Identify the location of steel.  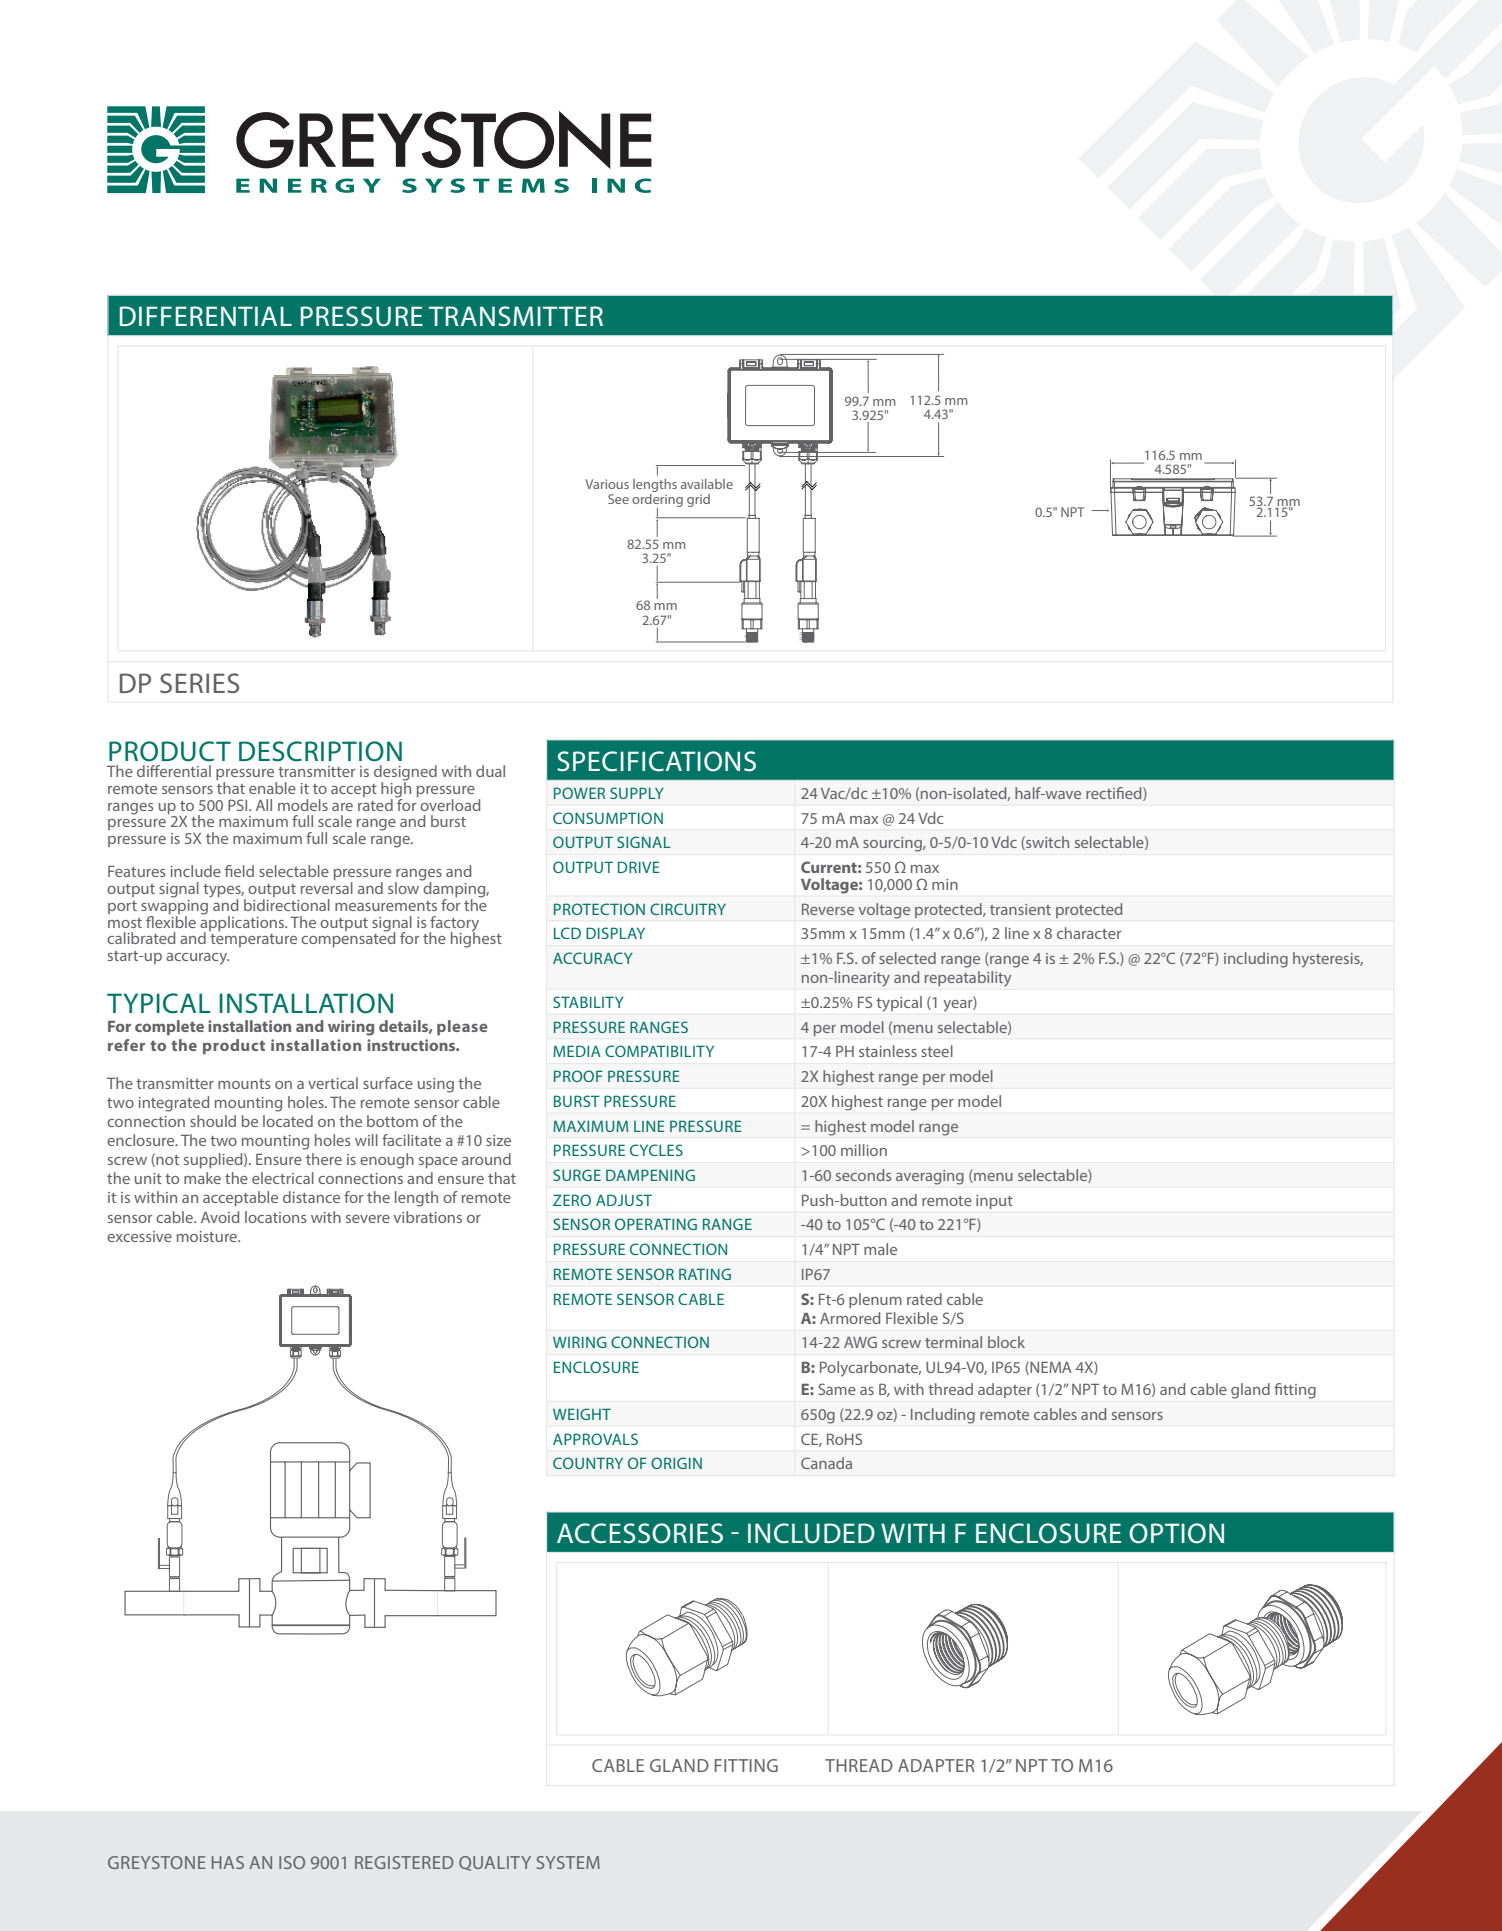
(937, 1051).
